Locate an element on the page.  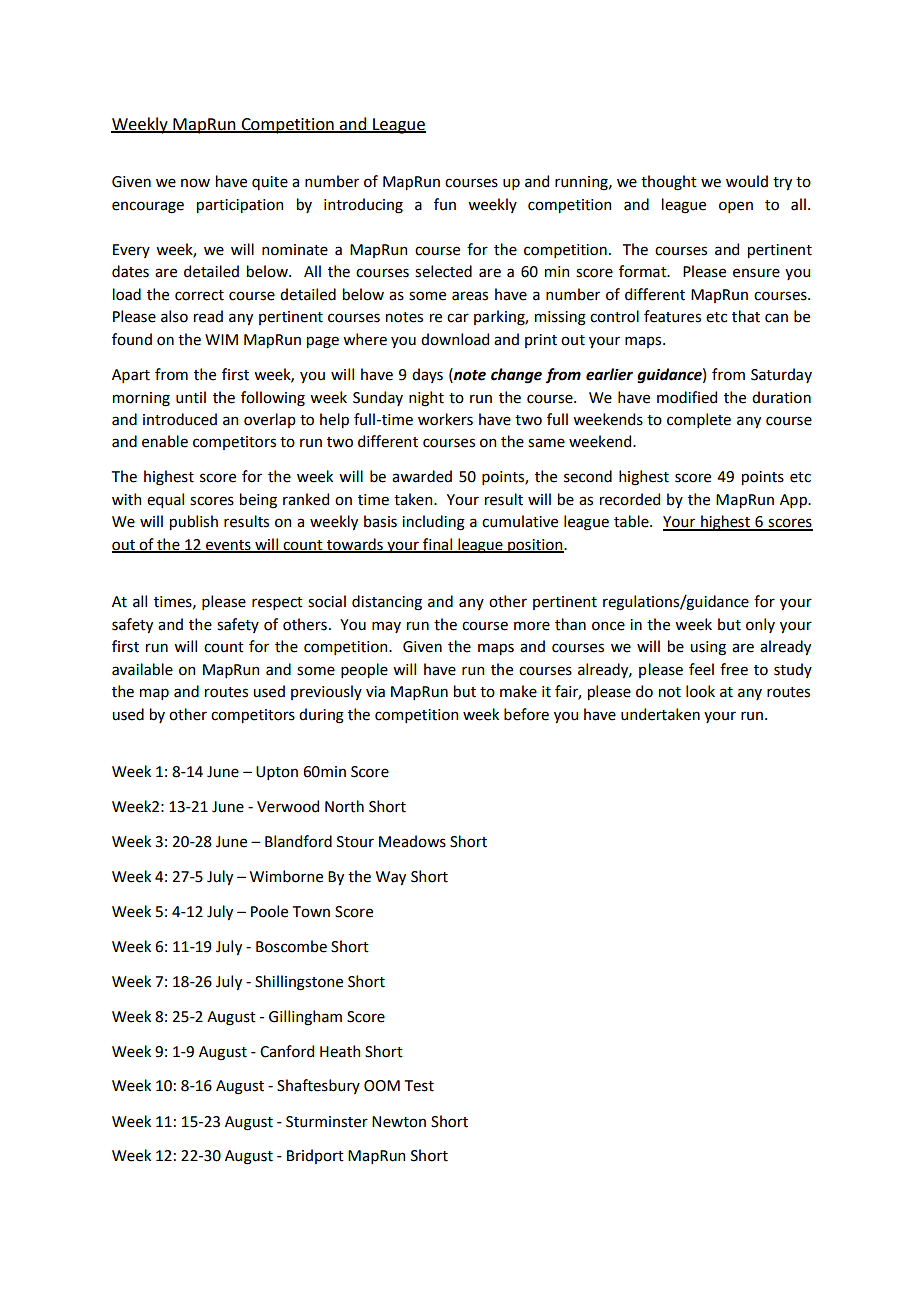
Newton is located at coordinates (399, 1122).
